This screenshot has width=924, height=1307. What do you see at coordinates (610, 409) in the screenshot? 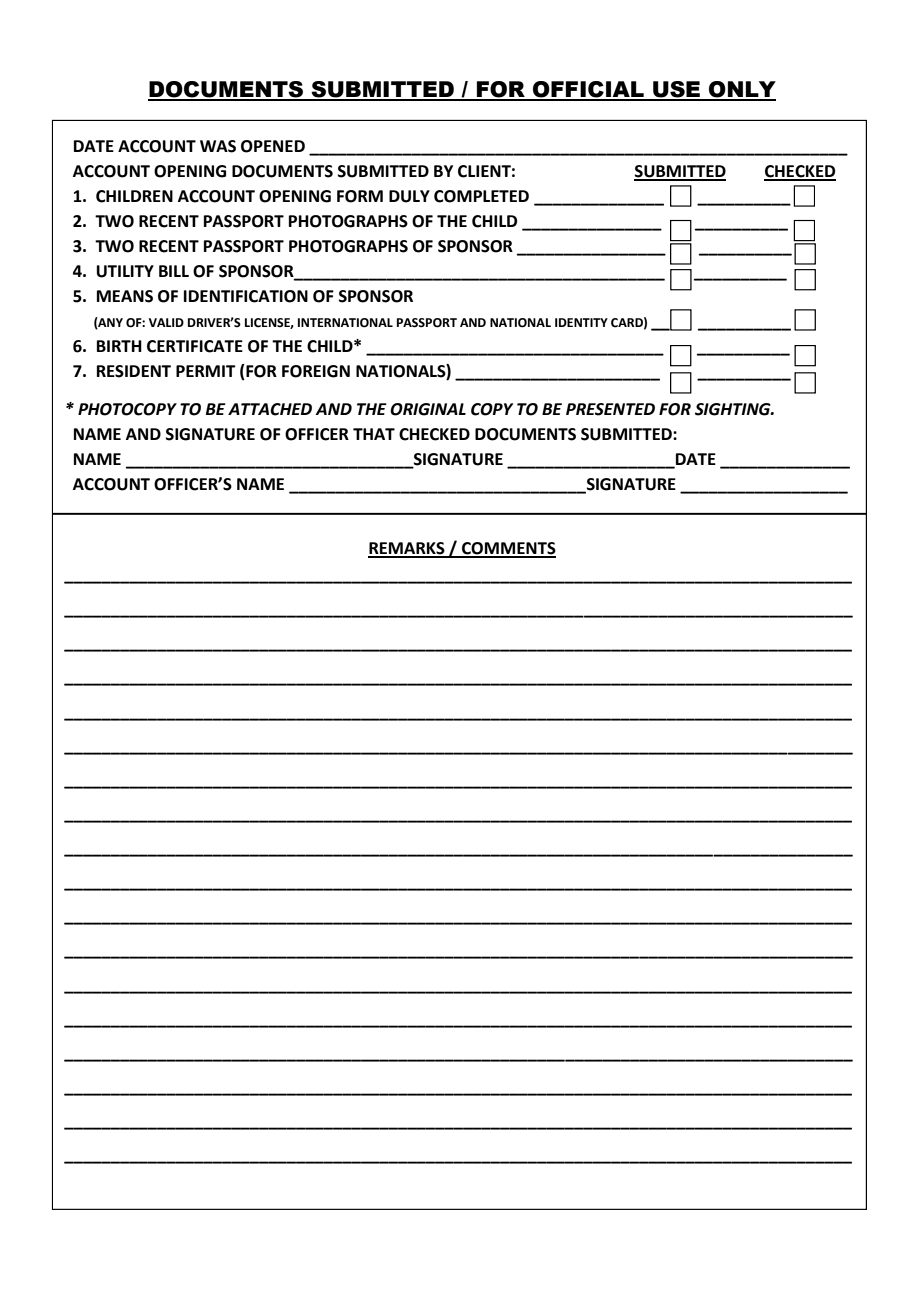
I see `PRESENTED` at bounding box center [610, 409].
